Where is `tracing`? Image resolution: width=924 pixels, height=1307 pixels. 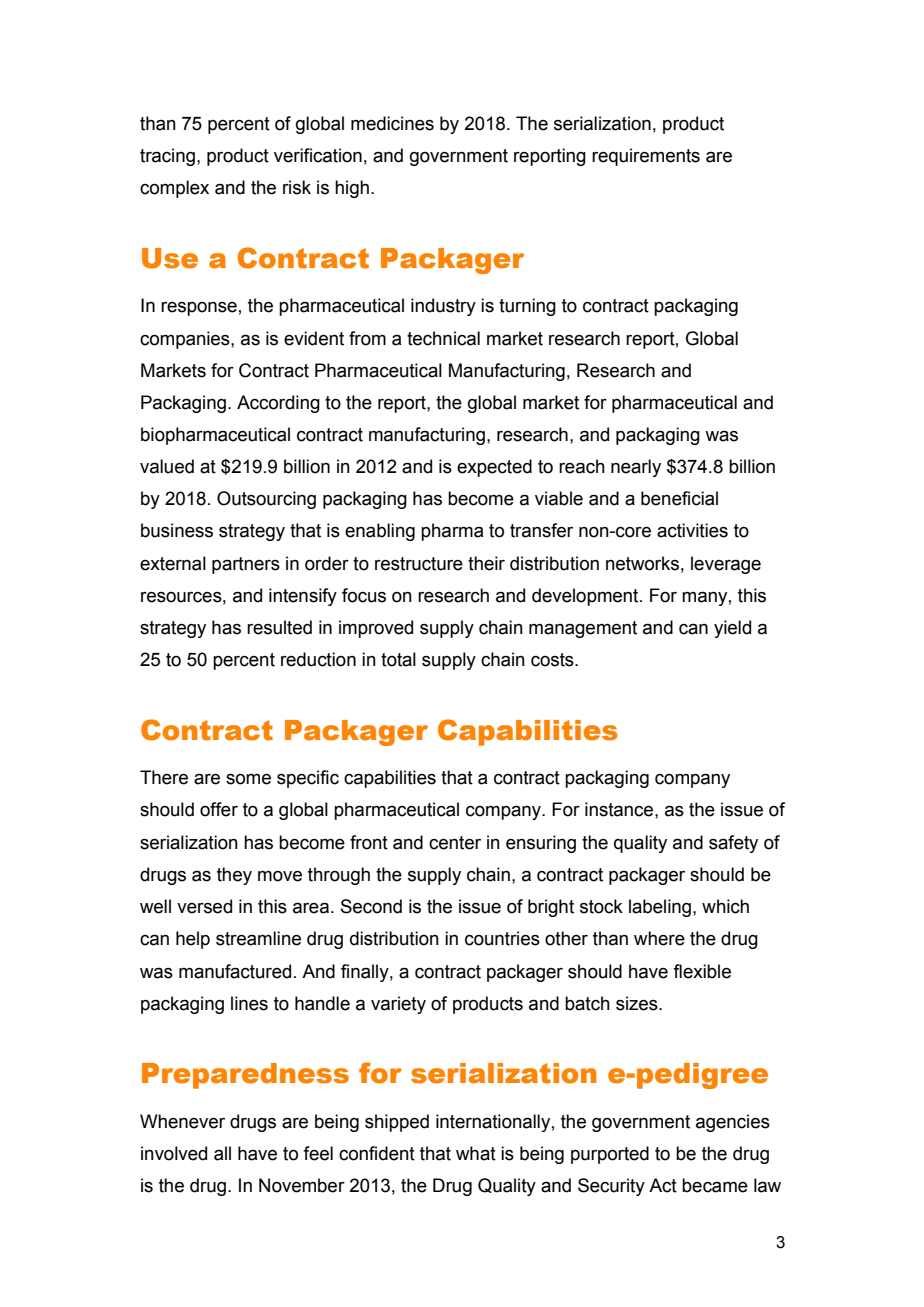 tracing is located at coordinates (167, 157).
